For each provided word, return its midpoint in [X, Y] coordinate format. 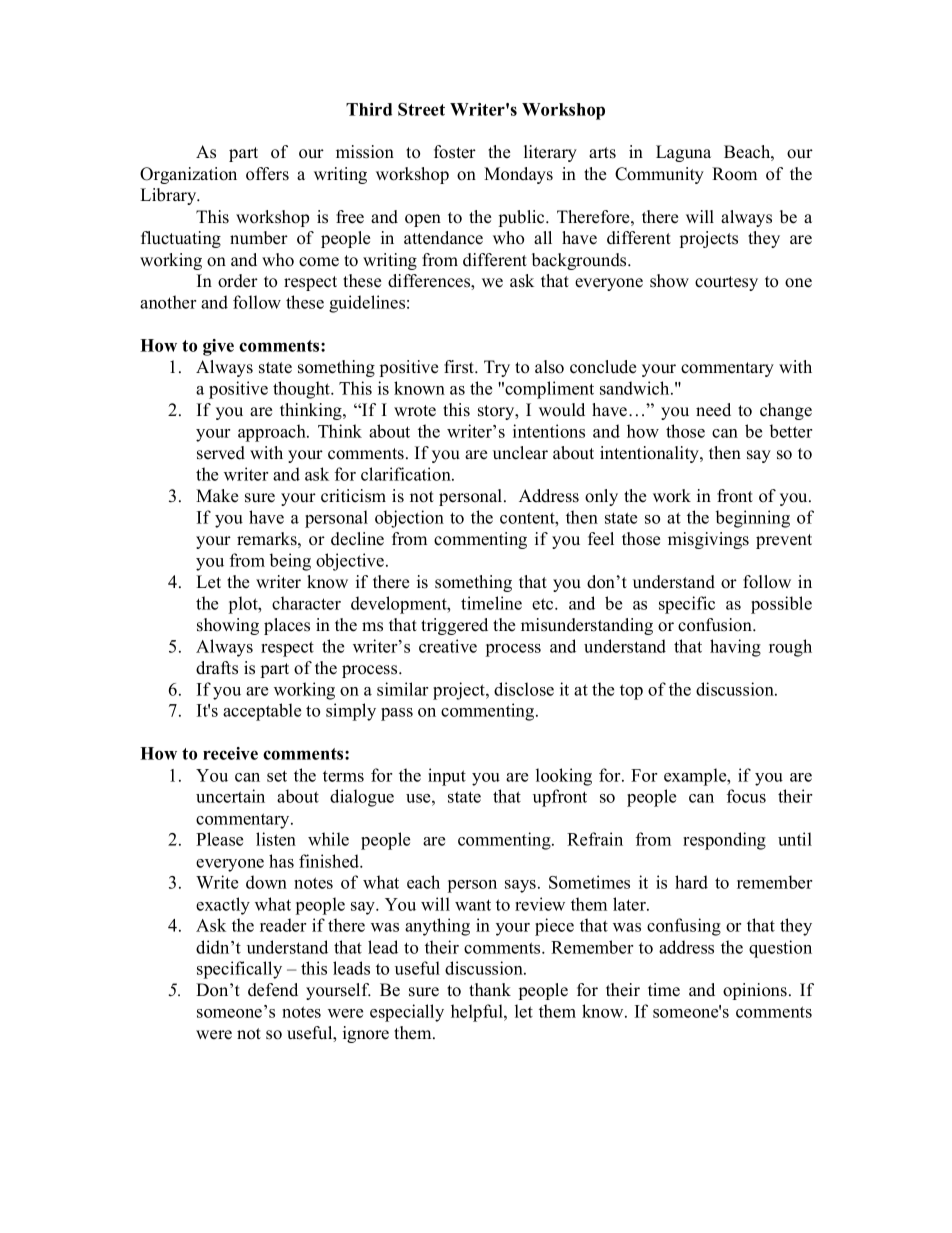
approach [273, 433]
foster [455, 152]
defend [273, 990]
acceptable [262, 712]
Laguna [683, 153]
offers [267, 174]
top [631, 692]
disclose [524, 689]
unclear [520, 453]
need [713, 410]
